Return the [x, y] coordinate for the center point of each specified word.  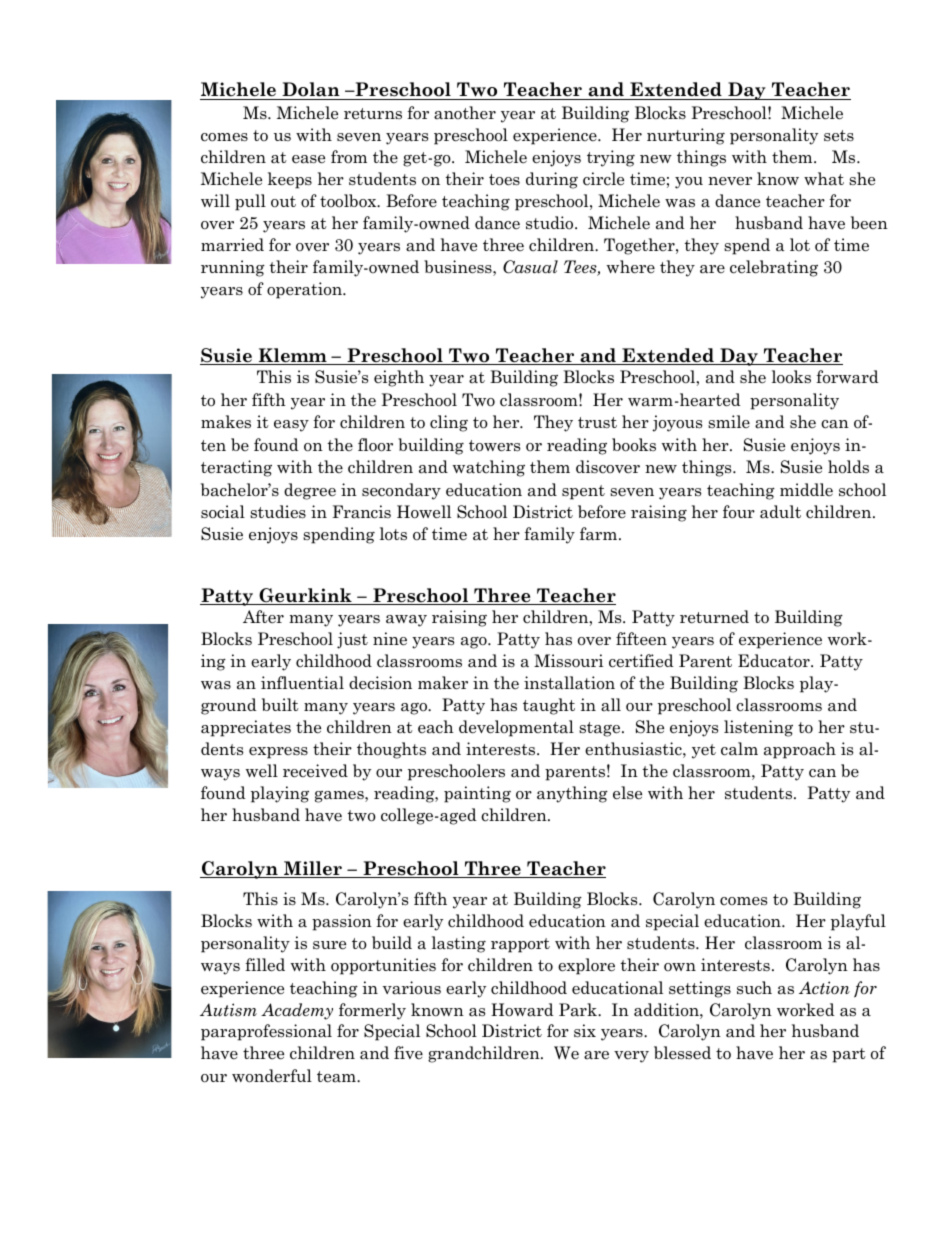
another [465, 113]
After [263, 617]
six [585, 1031]
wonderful [272, 1076]
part [849, 1055]
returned [714, 617]
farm [598, 534]
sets [839, 136]
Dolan [311, 91]
